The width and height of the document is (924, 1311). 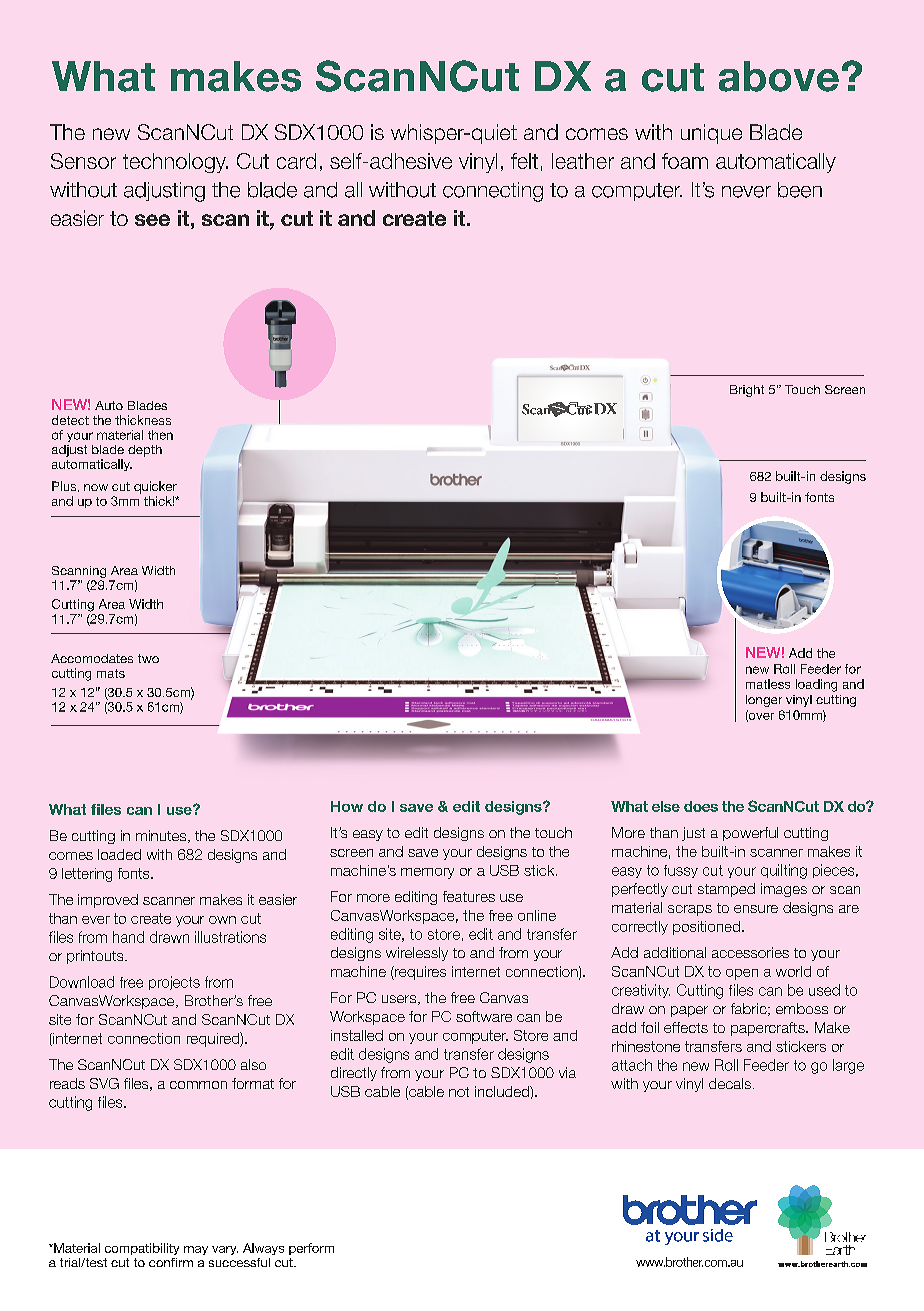 What do you see at coordinates (175, 163) in the document?
I see `technology` at bounding box center [175, 163].
